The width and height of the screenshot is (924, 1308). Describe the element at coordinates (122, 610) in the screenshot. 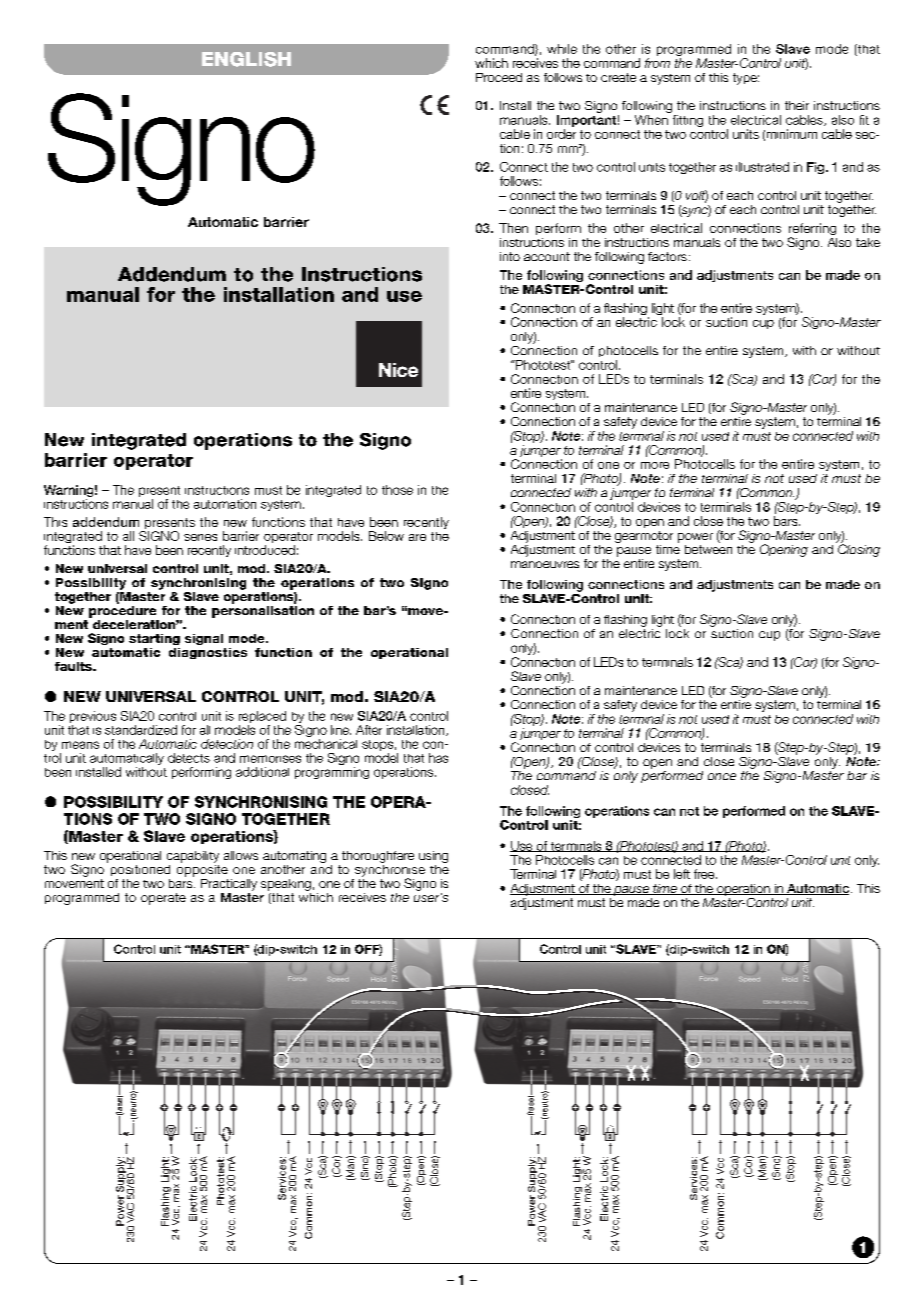

I see `procedure` at that location.
